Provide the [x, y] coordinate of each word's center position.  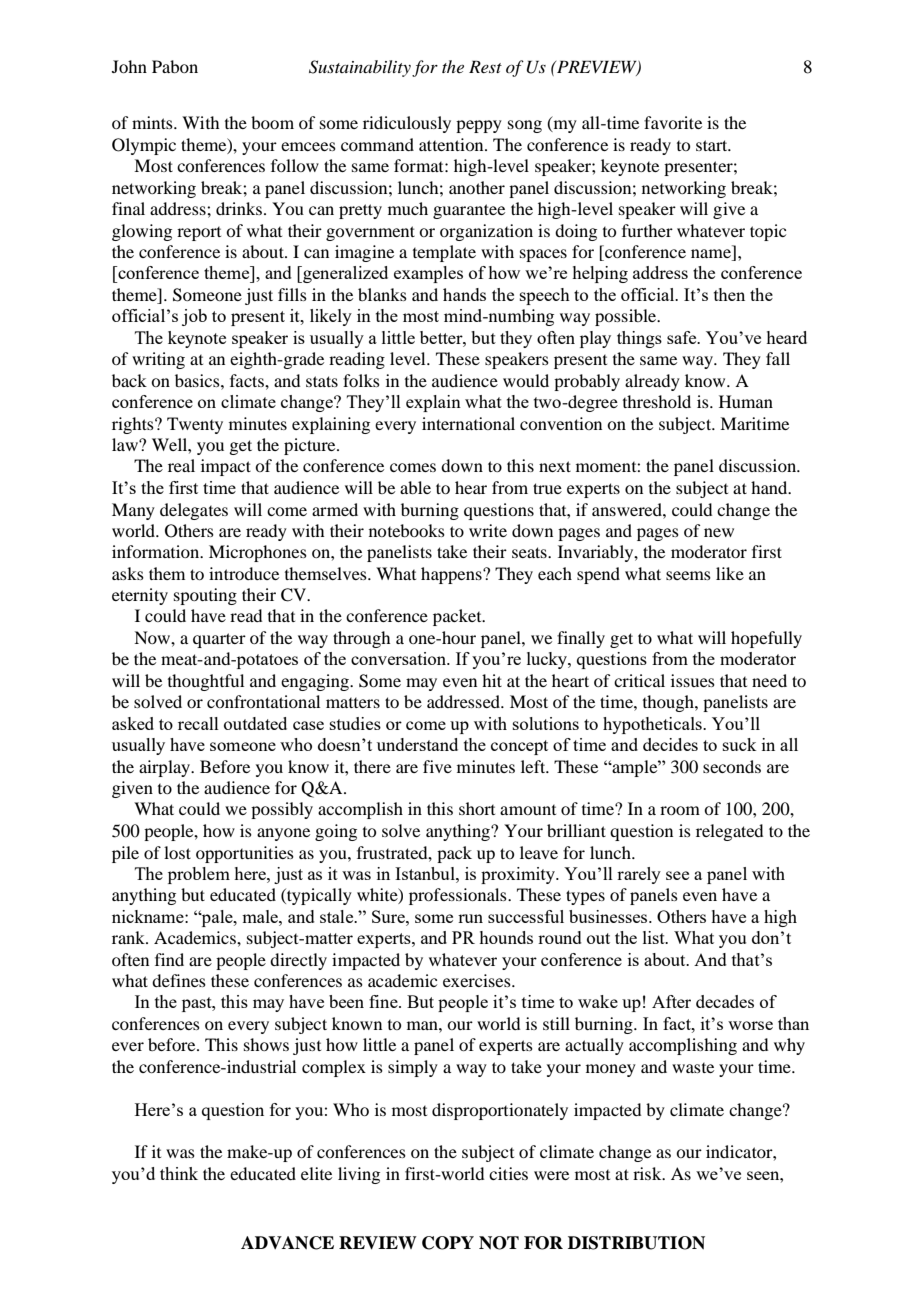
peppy [479, 126]
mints [153, 122]
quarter [219, 640]
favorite [673, 122]
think [179, 1173]
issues [693, 680]
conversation [399, 658]
